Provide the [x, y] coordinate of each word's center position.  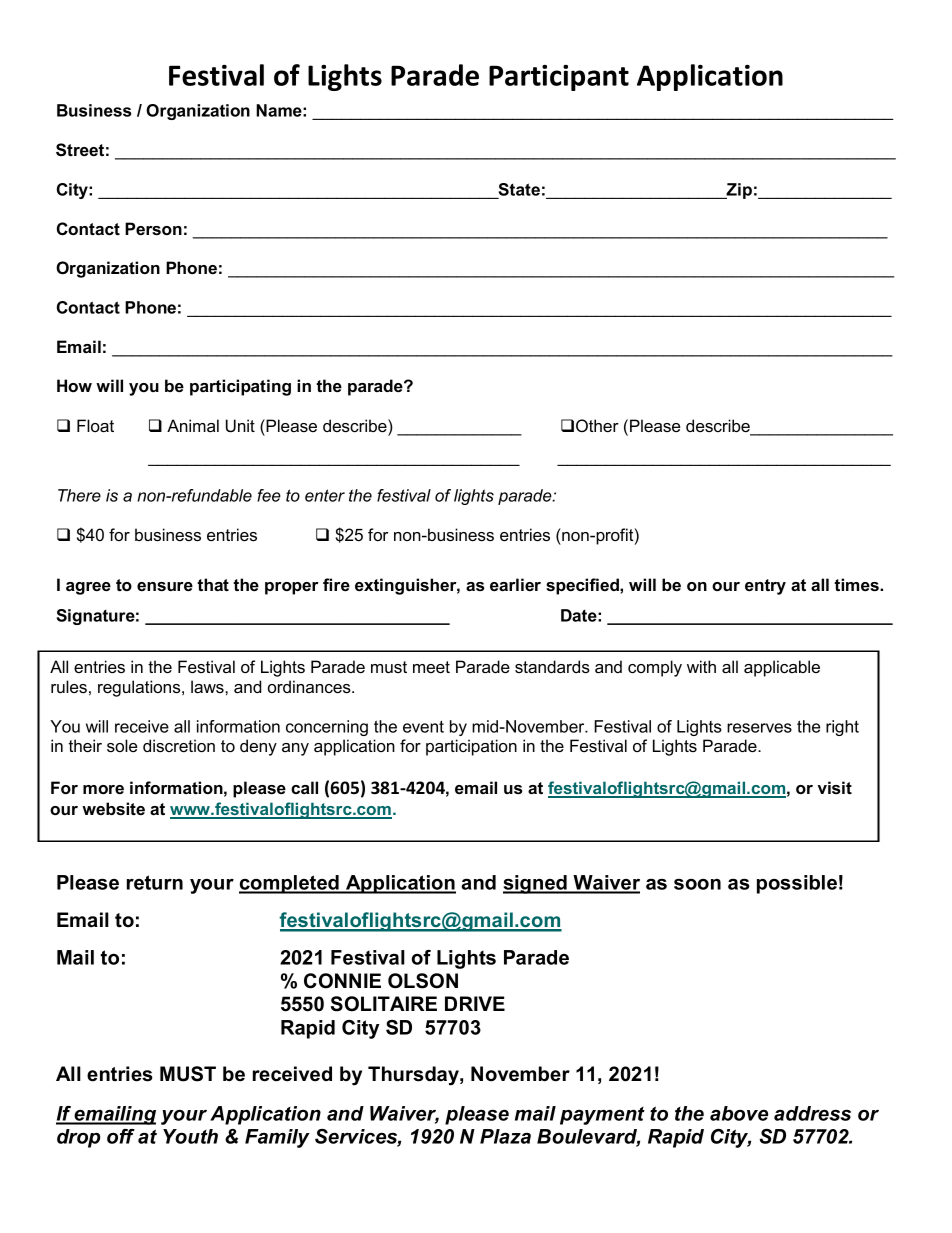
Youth [190, 1136]
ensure [165, 586]
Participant [559, 78]
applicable [782, 668]
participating [240, 387]
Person [153, 228]
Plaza [505, 1136]
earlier [515, 584]
